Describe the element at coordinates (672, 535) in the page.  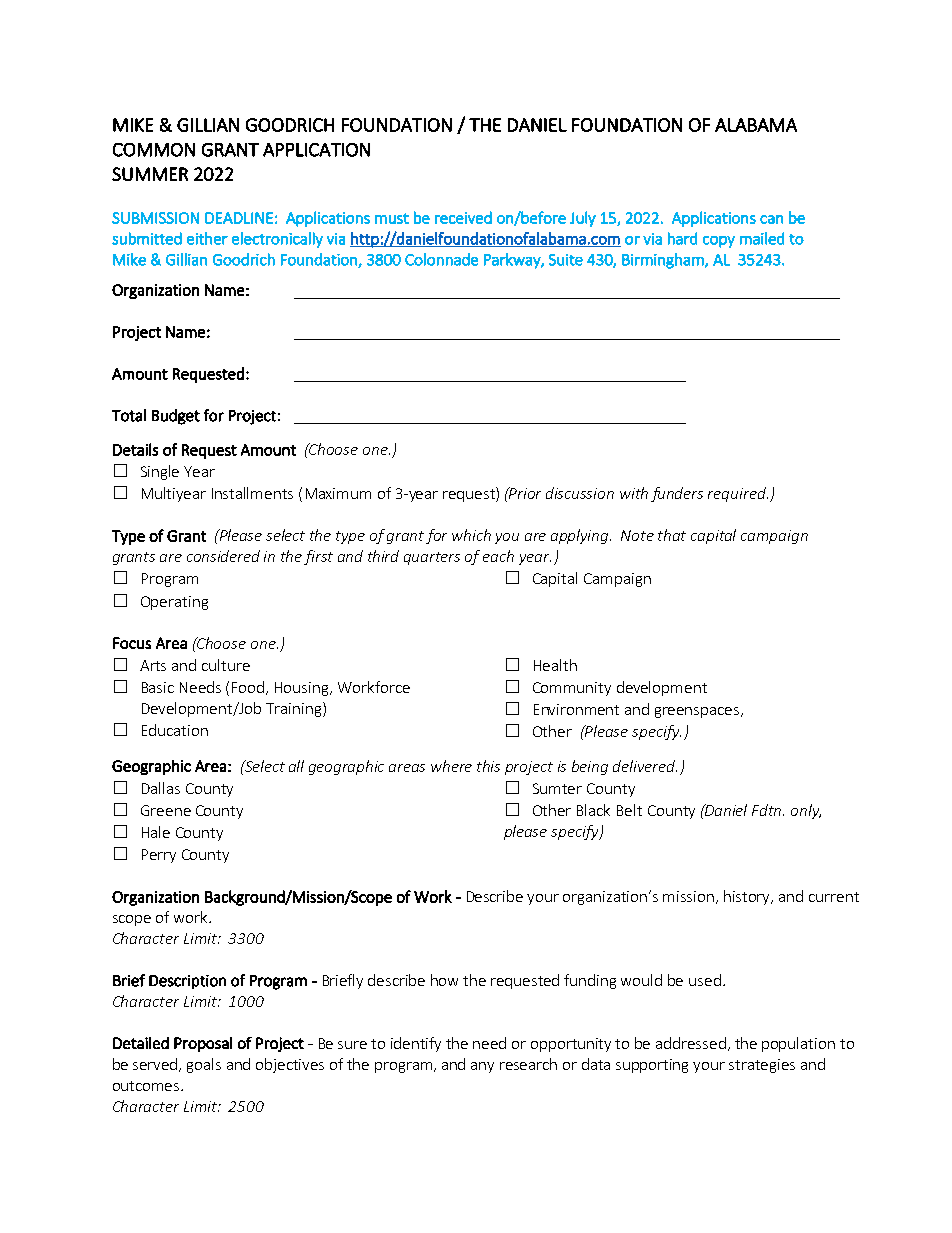
I see `that` at that location.
